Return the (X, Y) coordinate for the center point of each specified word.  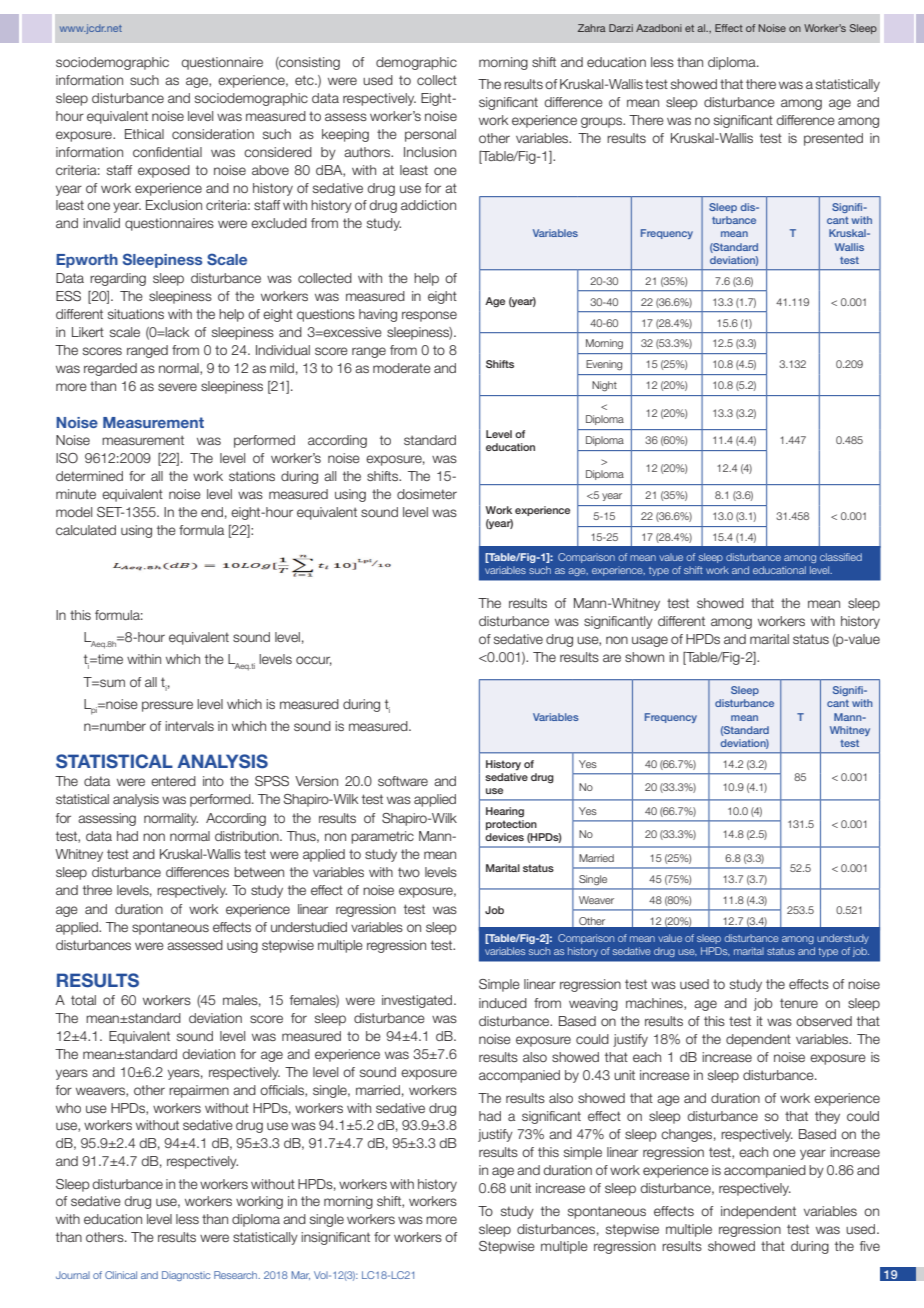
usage (650, 641)
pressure (167, 706)
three (97, 890)
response (429, 316)
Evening (604, 365)
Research (237, 1275)
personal (430, 135)
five (870, 1246)
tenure (799, 1003)
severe (177, 387)
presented (833, 139)
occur (314, 661)
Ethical (144, 134)
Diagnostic (186, 1276)
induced (503, 1003)
